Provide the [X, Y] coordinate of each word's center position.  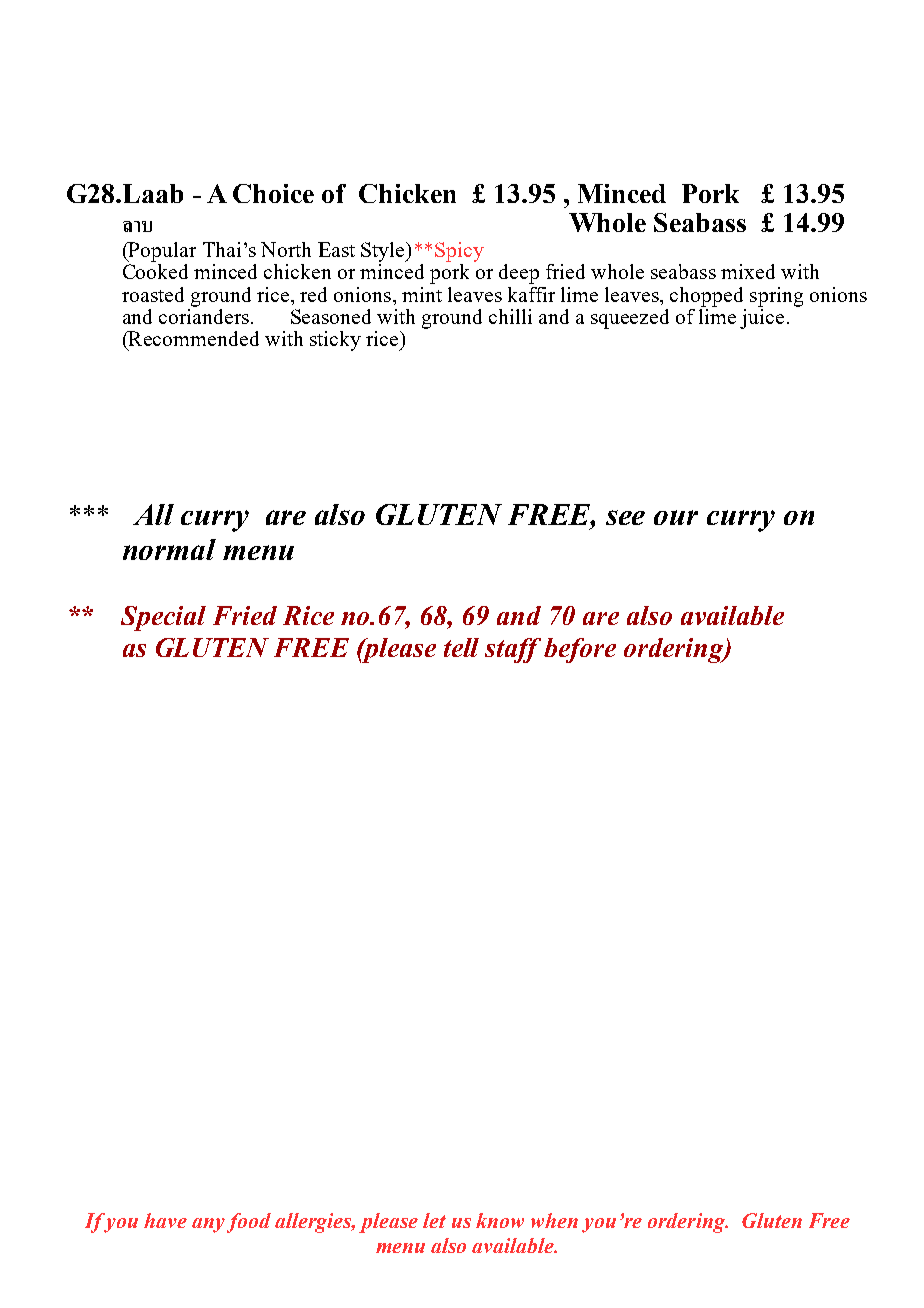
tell [461, 647]
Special [163, 618]
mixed [748, 271]
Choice [273, 193]
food [249, 1223]
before [580, 650]
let [434, 1220]
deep [519, 274]
